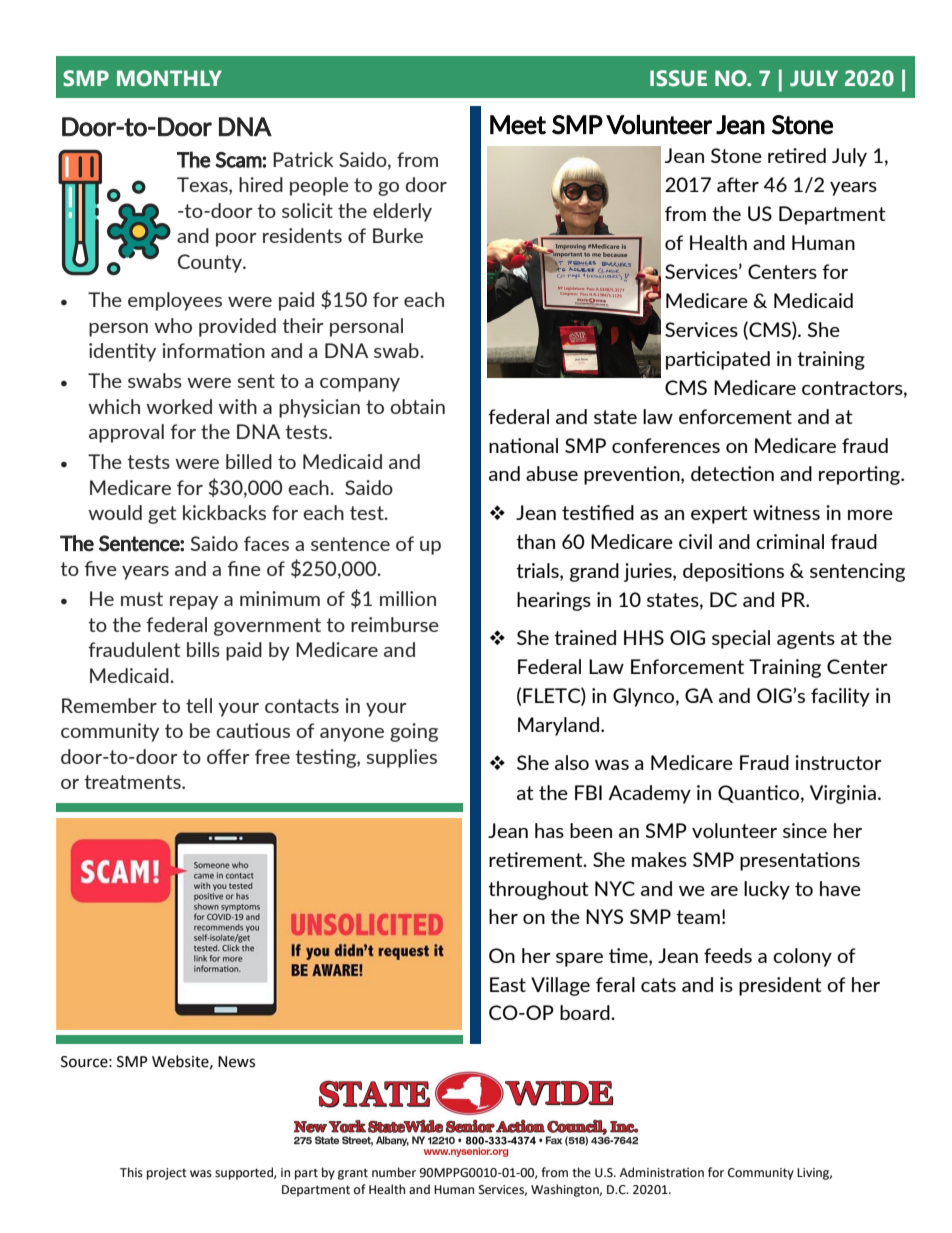 Image resolution: width=952 pixels, height=1233 pixels. I want to click on repay, so click(194, 603).
